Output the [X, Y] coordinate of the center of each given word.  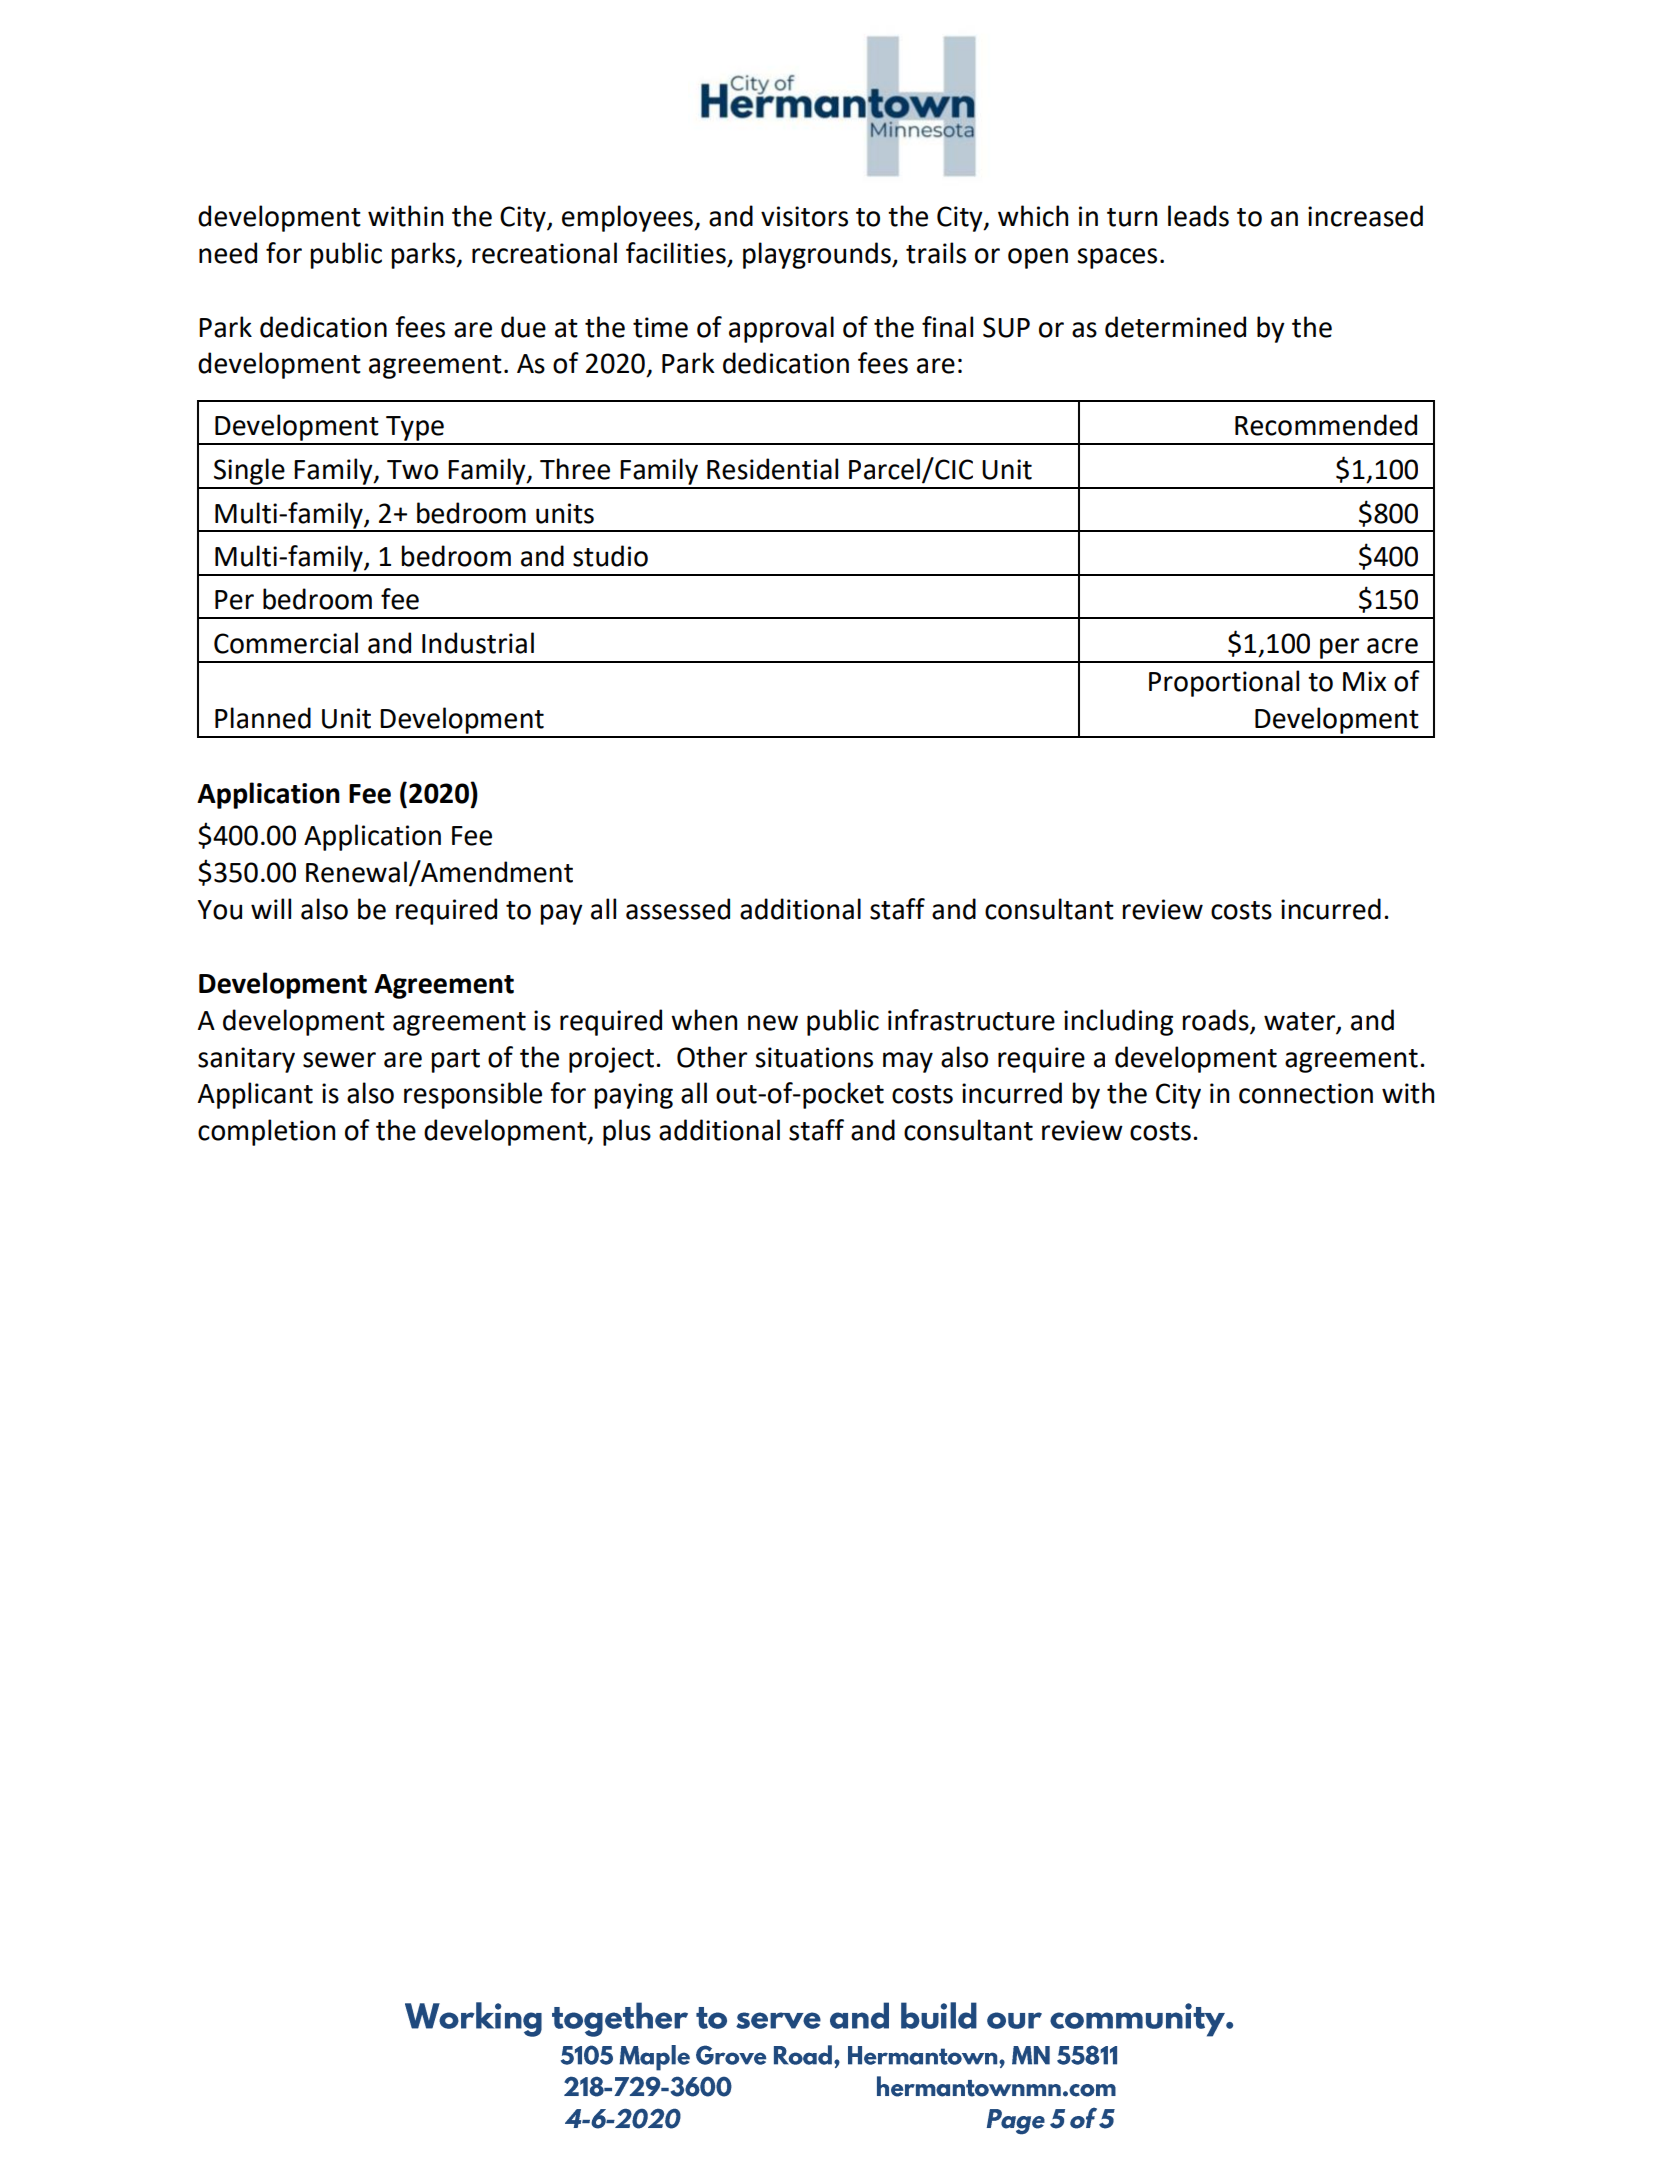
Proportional [1224, 683]
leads [1198, 216]
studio [610, 556]
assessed [678, 909]
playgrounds [818, 255]
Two [412, 470]
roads [1216, 1020]
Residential [772, 469]
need [228, 253]
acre [1392, 646]
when [704, 1020]
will [271, 908]
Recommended [1326, 425]
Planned [263, 718]
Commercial [286, 643]
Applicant [255, 1095]
